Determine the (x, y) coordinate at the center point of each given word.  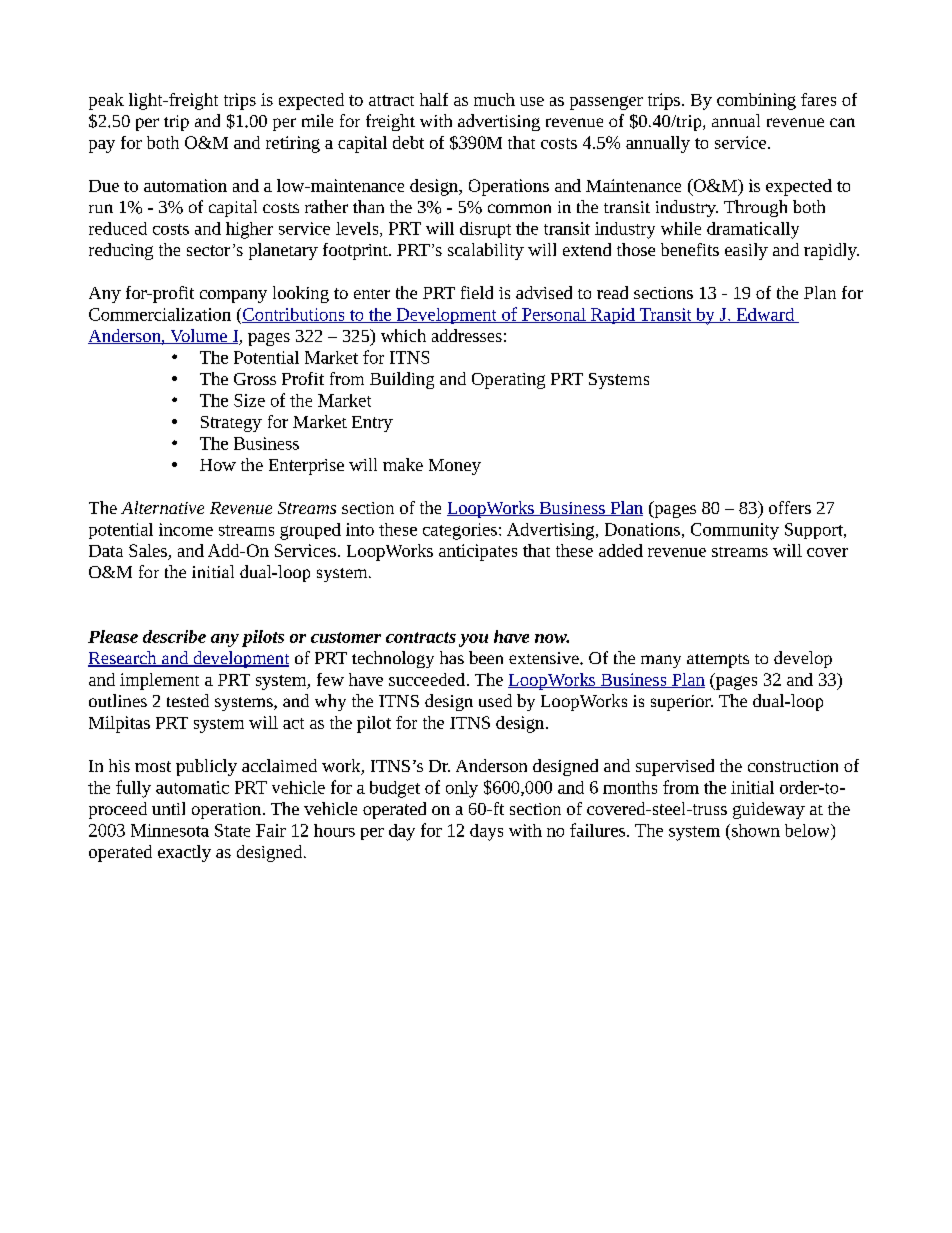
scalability (486, 251)
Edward (765, 315)
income (186, 529)
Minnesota (170, 830)
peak (106, 101)
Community (735, 531)
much (494, 99)
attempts (718, 661)
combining (756, 101)
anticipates (478, 552)
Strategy (231, 424)
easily (746, 251)
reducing (121, 251)
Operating (508, 381)
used (495, 700)
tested (188, 700)
